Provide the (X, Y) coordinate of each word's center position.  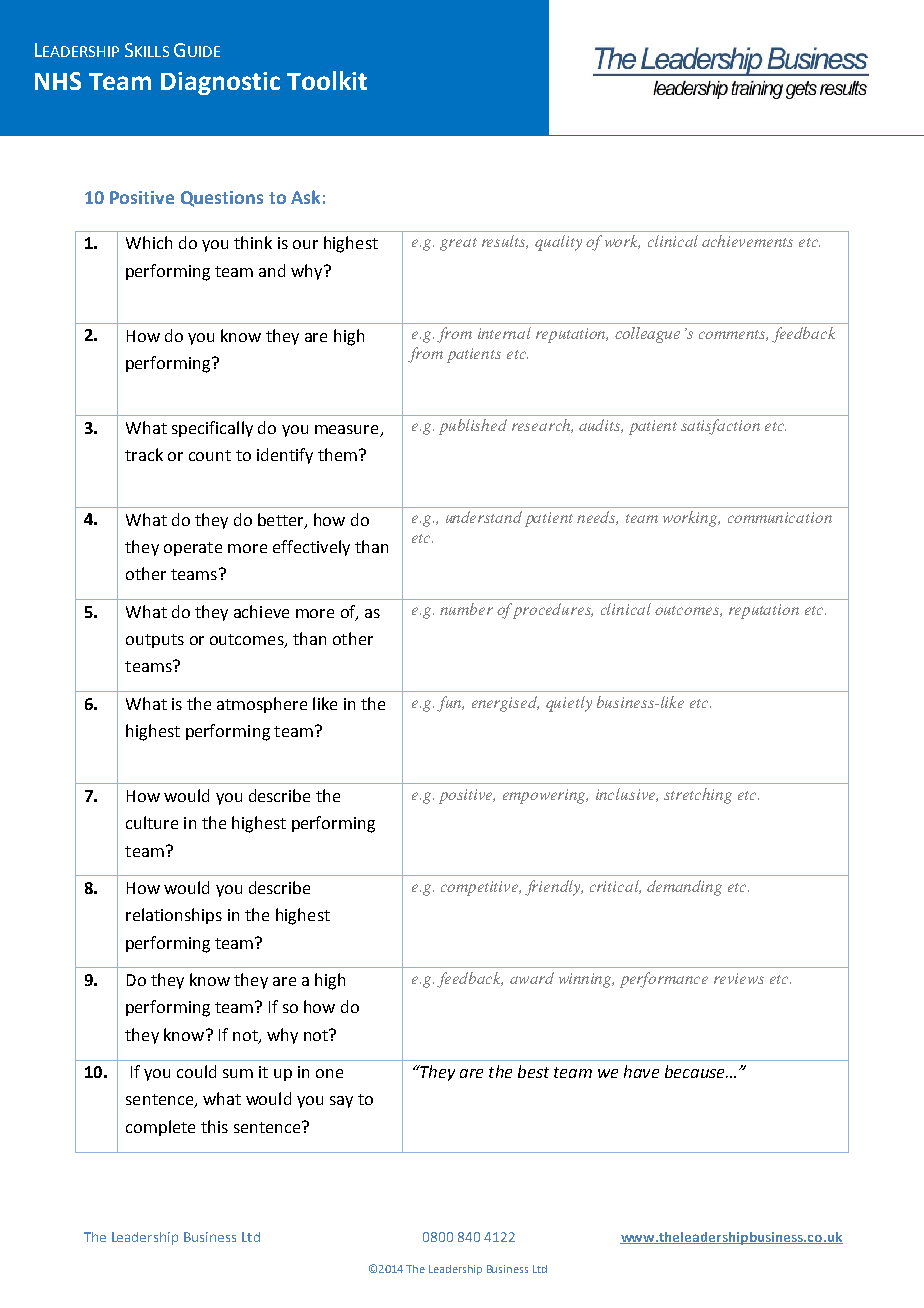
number (466, 609)
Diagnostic (220, 83)
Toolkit (327, 80)
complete (160, 1128)
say (341, 1102)
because (696, 1071)
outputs (155, 641)
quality (558, 243)
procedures (553, 611)
